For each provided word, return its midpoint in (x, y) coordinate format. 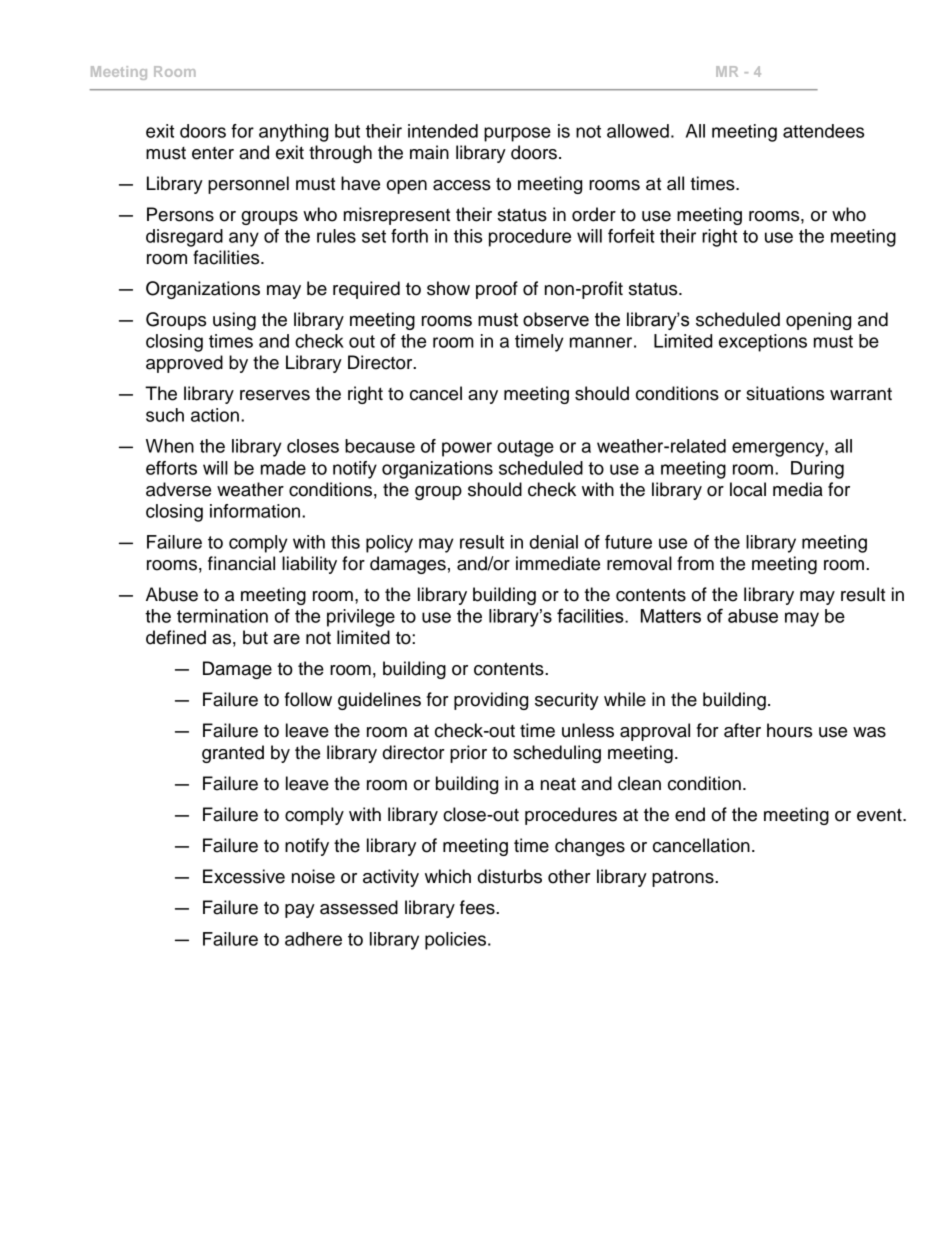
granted (233, 754)
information (256, 511)
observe (556, 319)
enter (213, 153)
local (748, 489)
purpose (517, 134)
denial (554, 542)
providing (491, 701)
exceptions (763, 343)
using (234, 321)
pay (300, 911)
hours (789, 730)
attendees (823, 131)
